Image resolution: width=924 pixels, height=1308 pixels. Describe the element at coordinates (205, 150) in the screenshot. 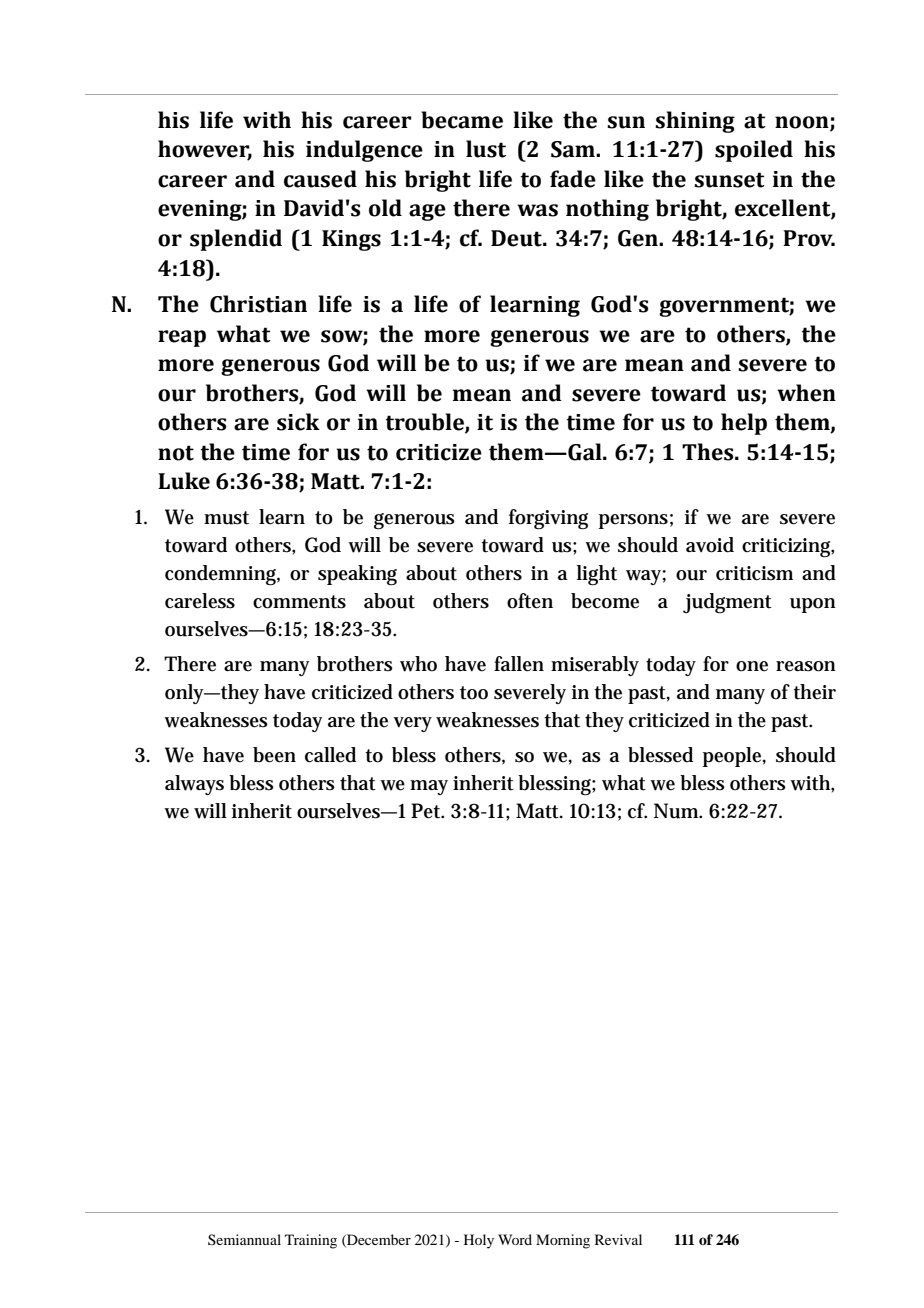

I see `however` at that location.
